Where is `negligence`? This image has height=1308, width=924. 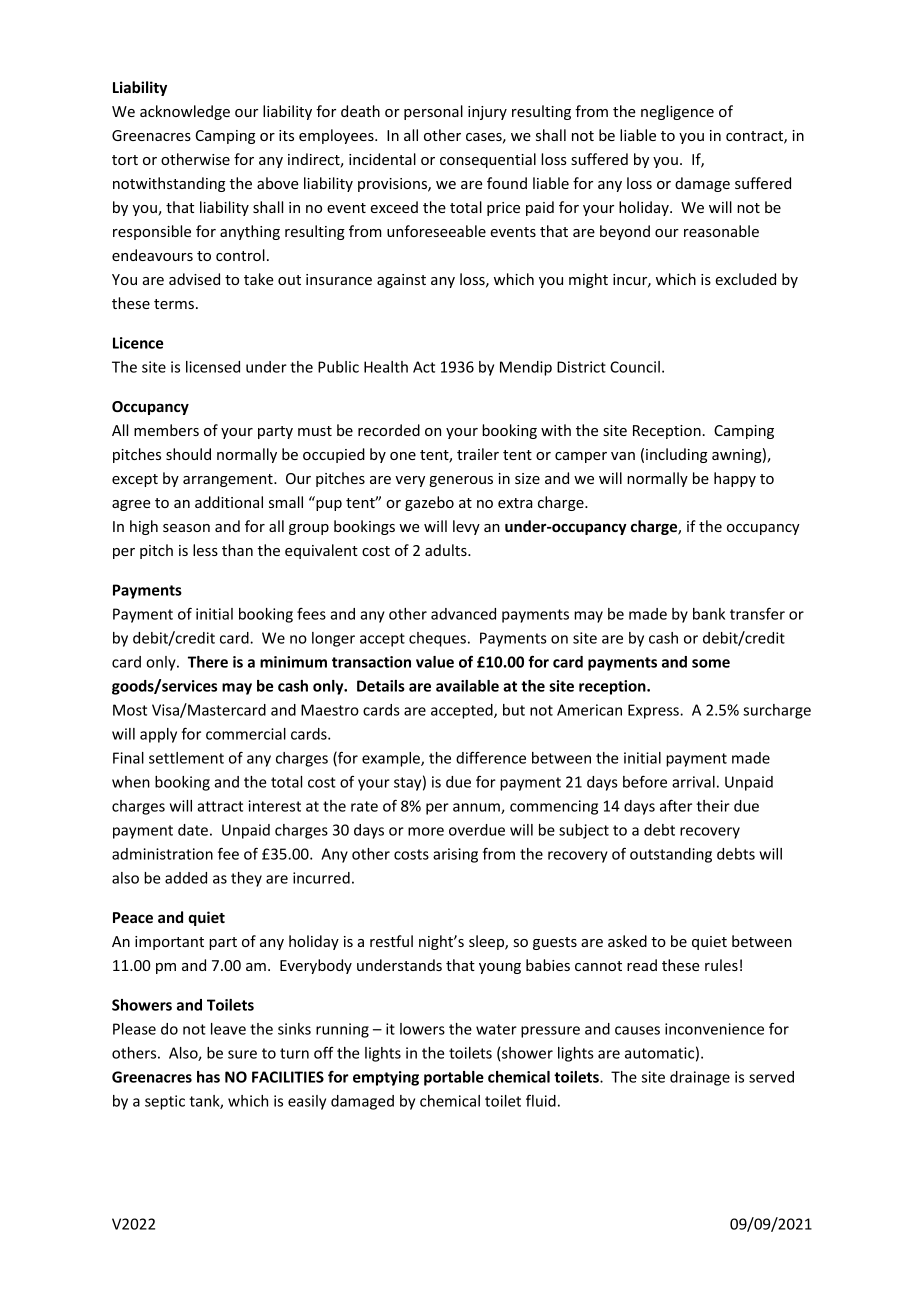 negligence is located at coordinates (677, 112).
